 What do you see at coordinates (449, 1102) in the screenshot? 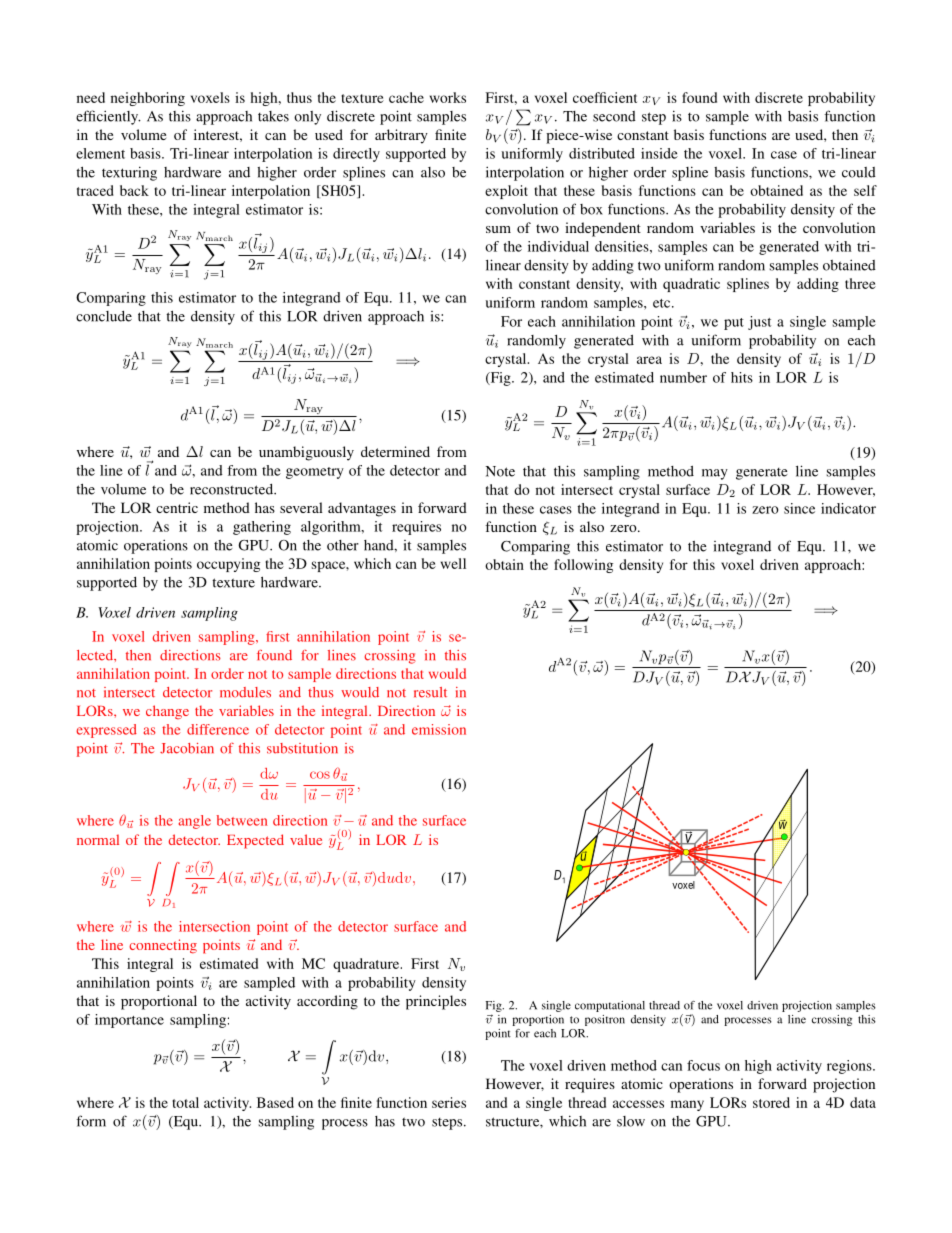
I see `series` at bounding box center [449, 1102].
